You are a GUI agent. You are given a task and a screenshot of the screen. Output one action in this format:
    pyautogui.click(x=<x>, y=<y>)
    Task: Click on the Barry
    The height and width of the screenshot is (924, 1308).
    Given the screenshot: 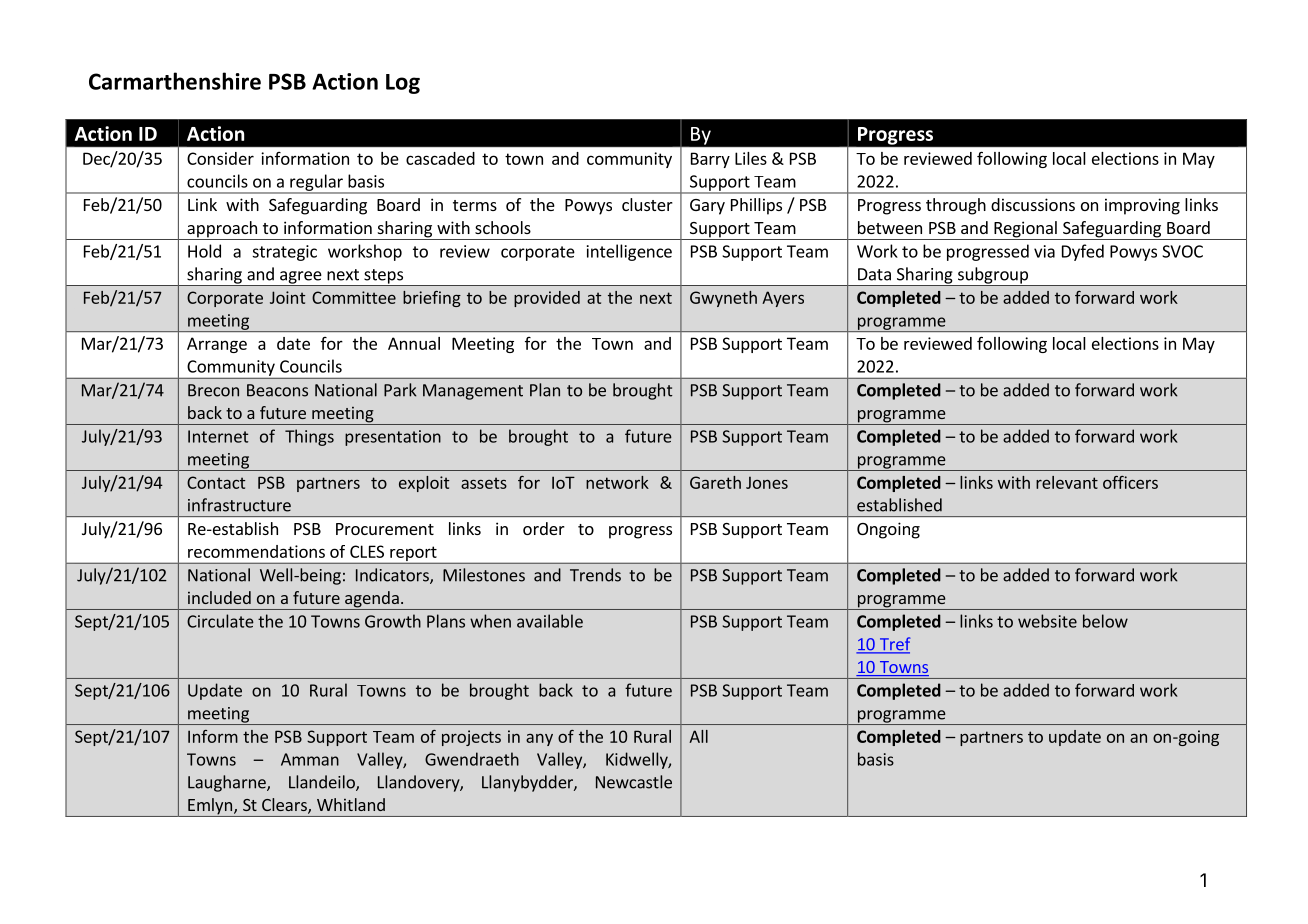 What is the action you would take?
    pyautogui.click(x=710, y=160)
